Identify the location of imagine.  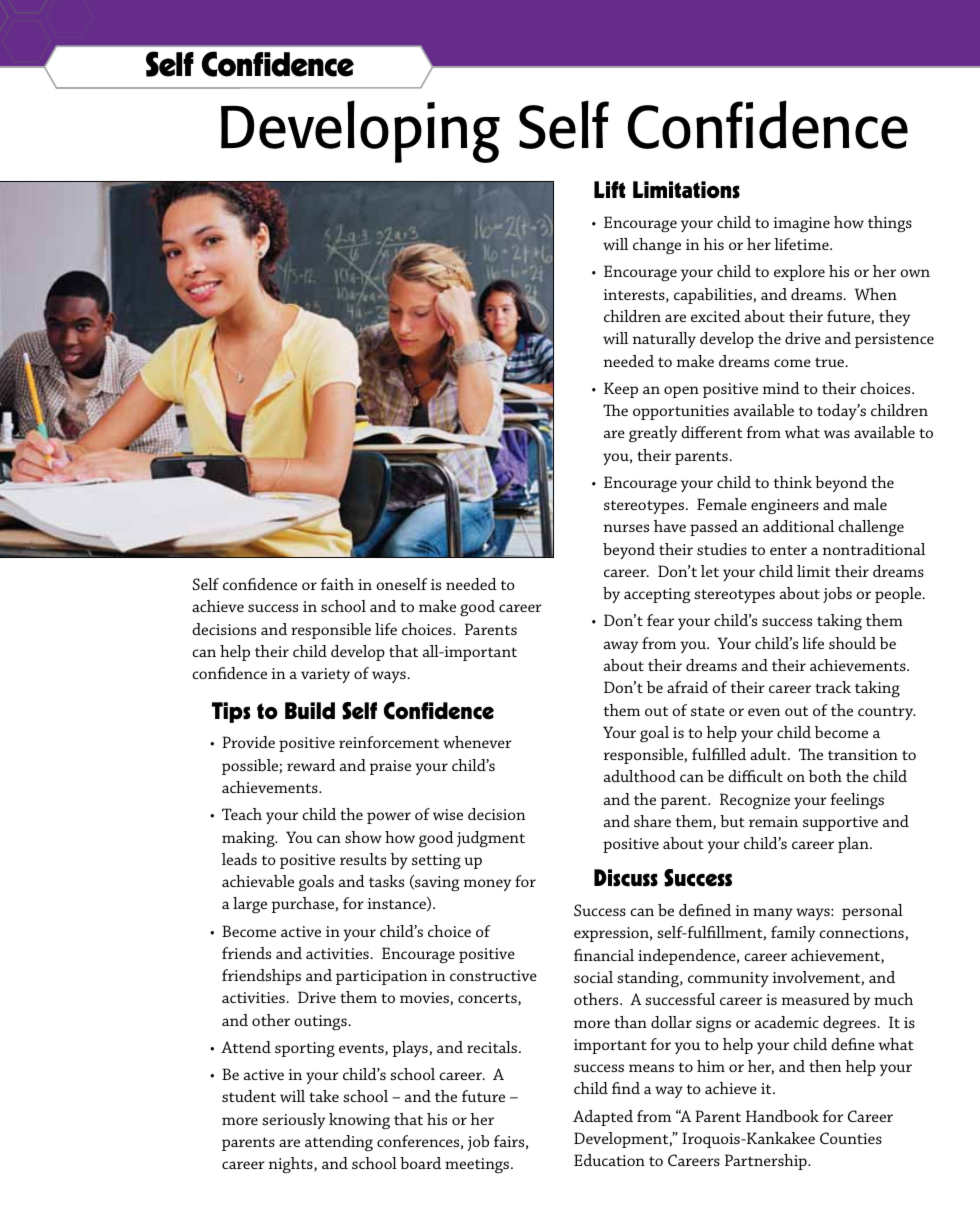
(801, 225).
